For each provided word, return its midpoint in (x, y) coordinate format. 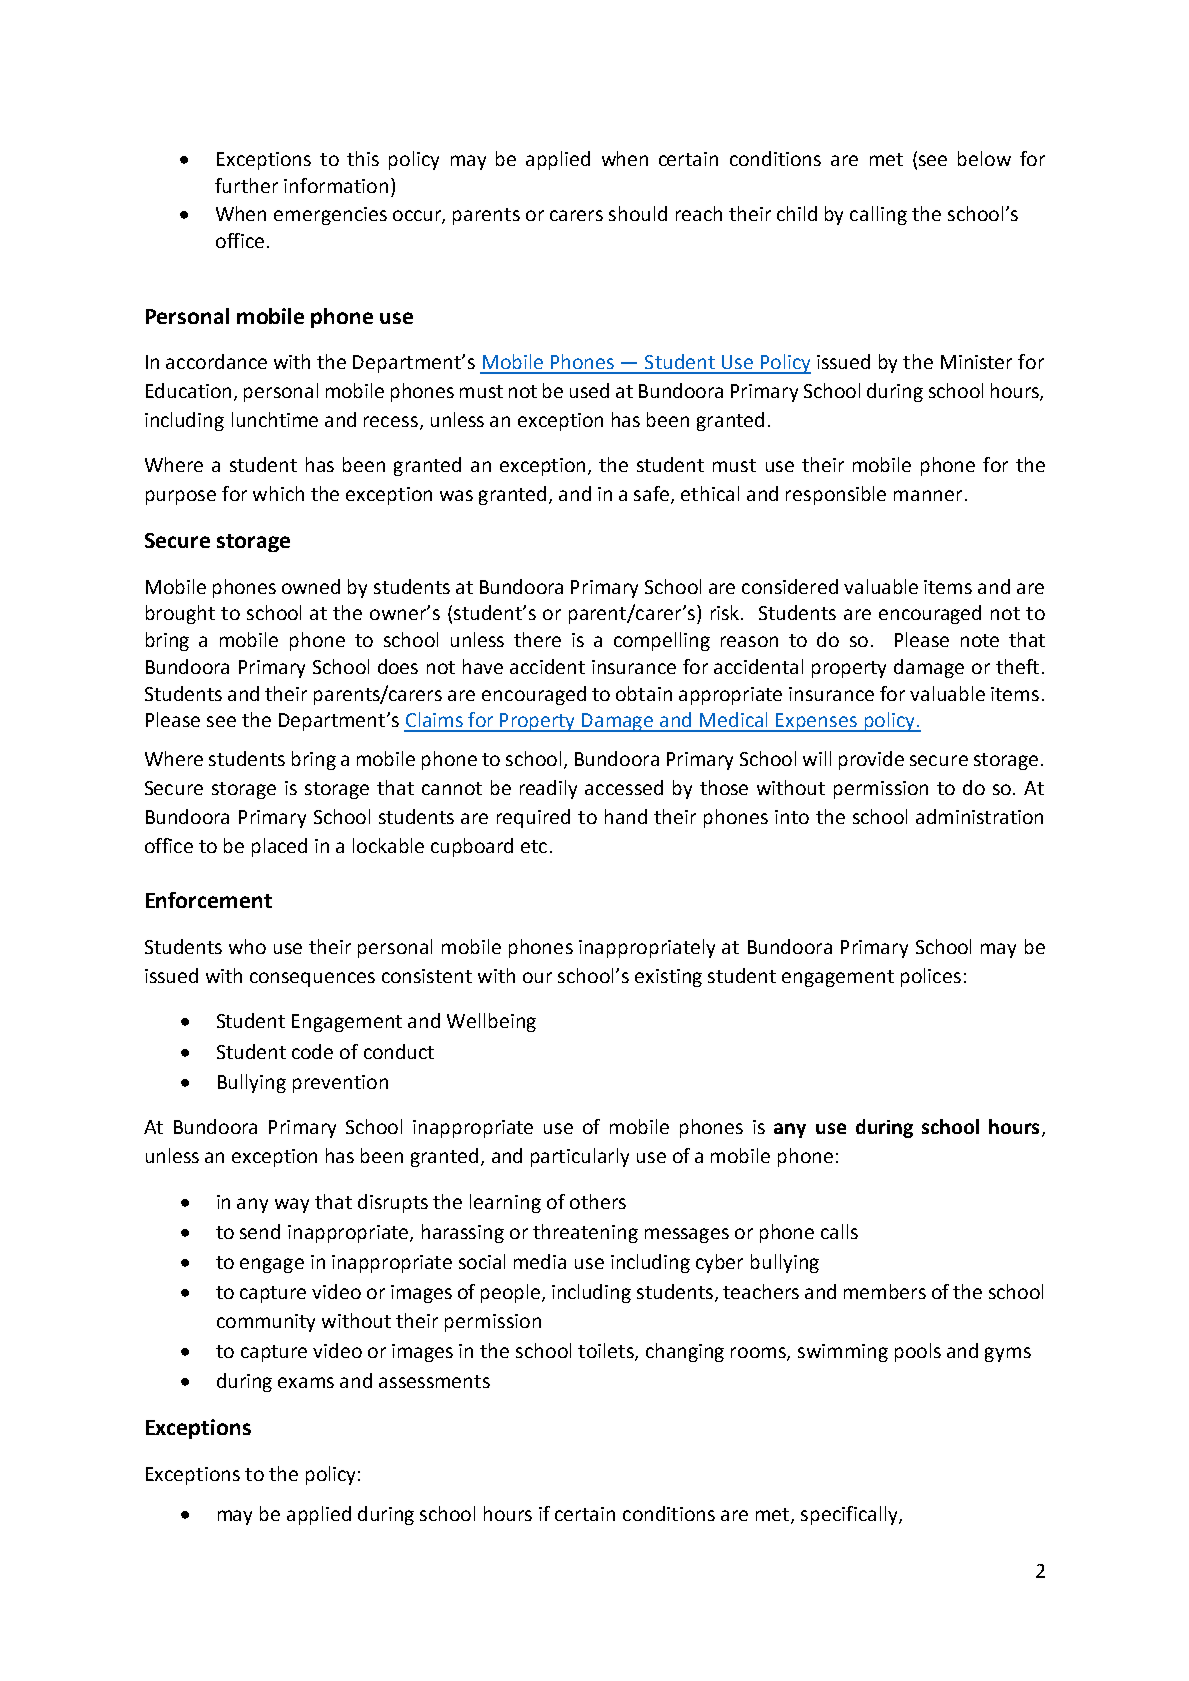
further (246, 185)
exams (306, 1382)
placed (279, 847)
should (638, 213)
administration (979, 816)
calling (878, 215)
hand (626, 816)
